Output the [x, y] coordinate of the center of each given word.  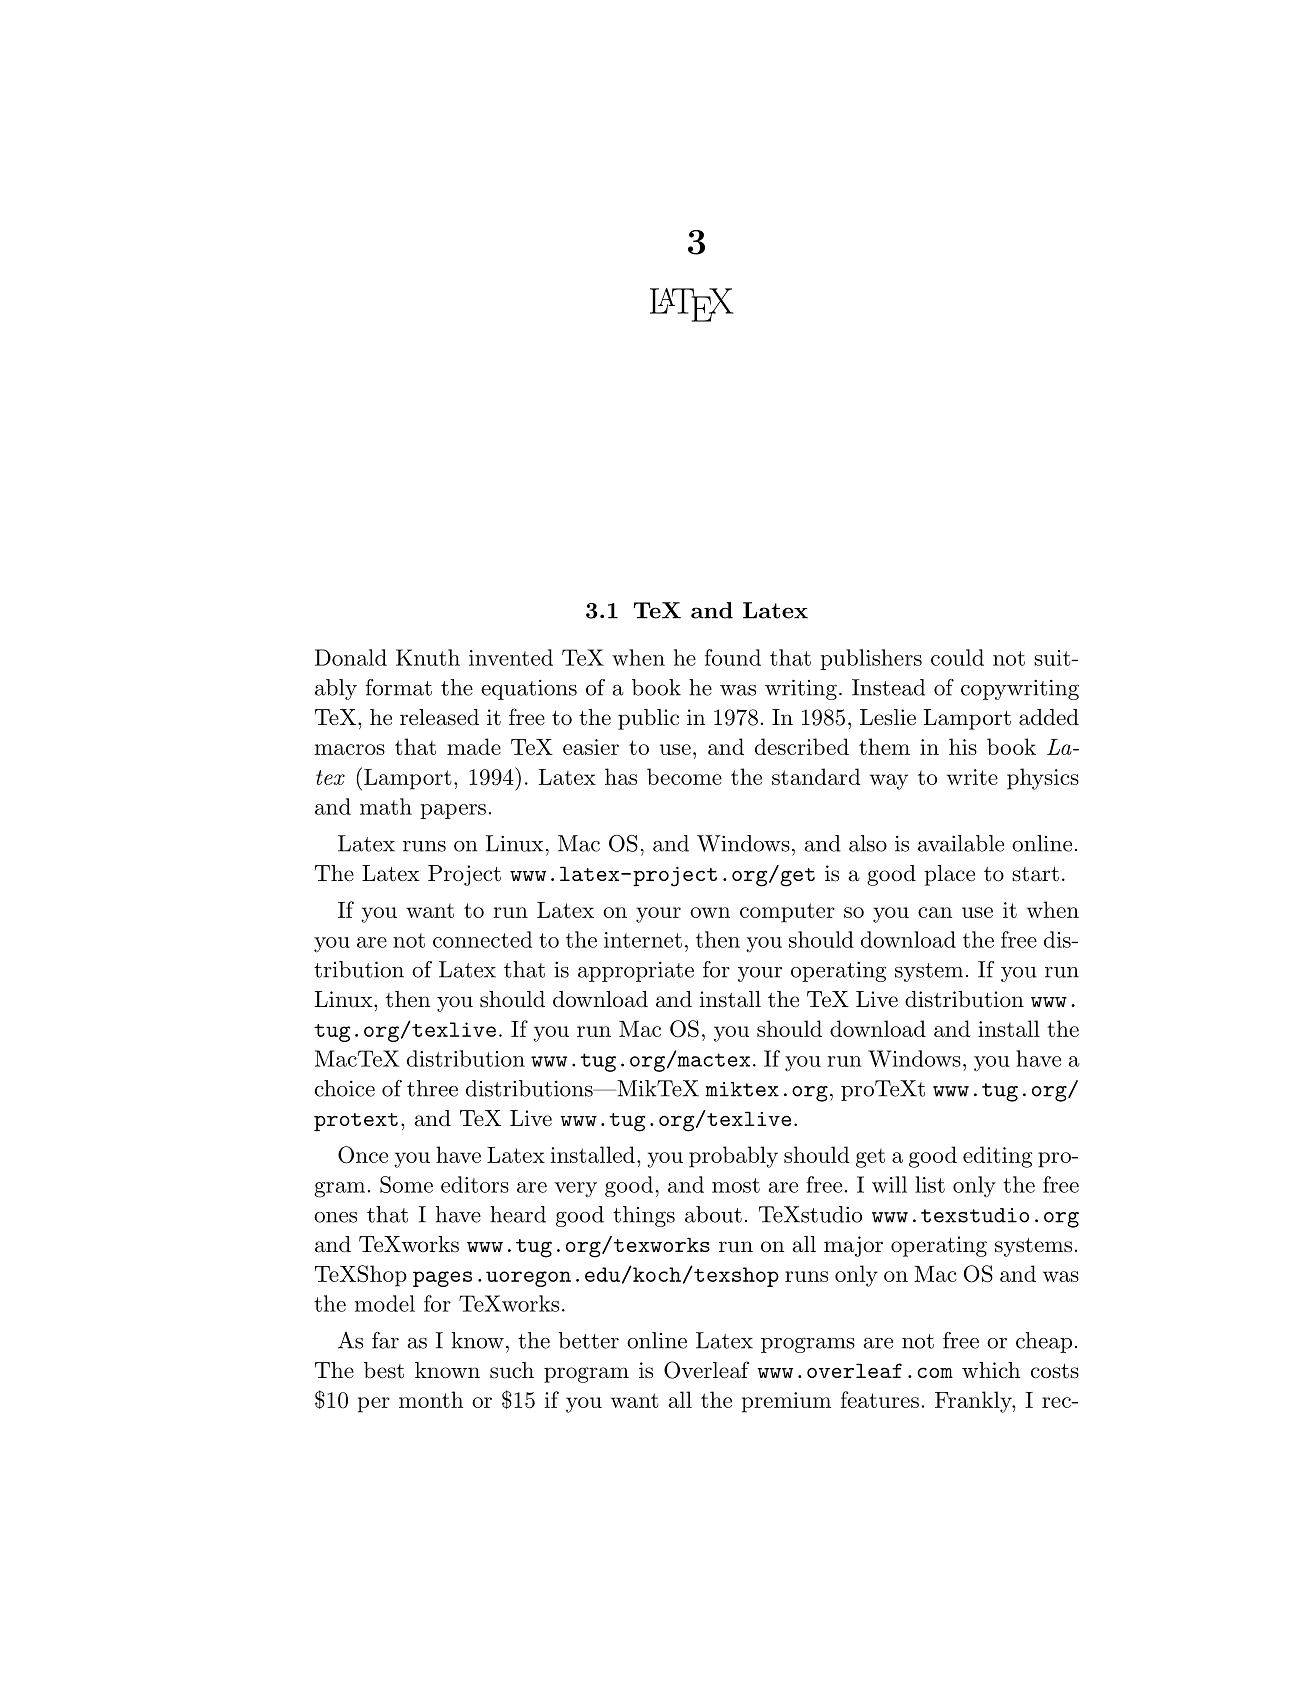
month [431, 1399]
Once [363, 1155]
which [991, 1370]
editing [997, 1157]
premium [786, 1402]
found [733, 657]
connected [482, 939]
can [935, 912]
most [736, 1185]
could [957, 657]
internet [643, 940]
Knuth [428, 657]
